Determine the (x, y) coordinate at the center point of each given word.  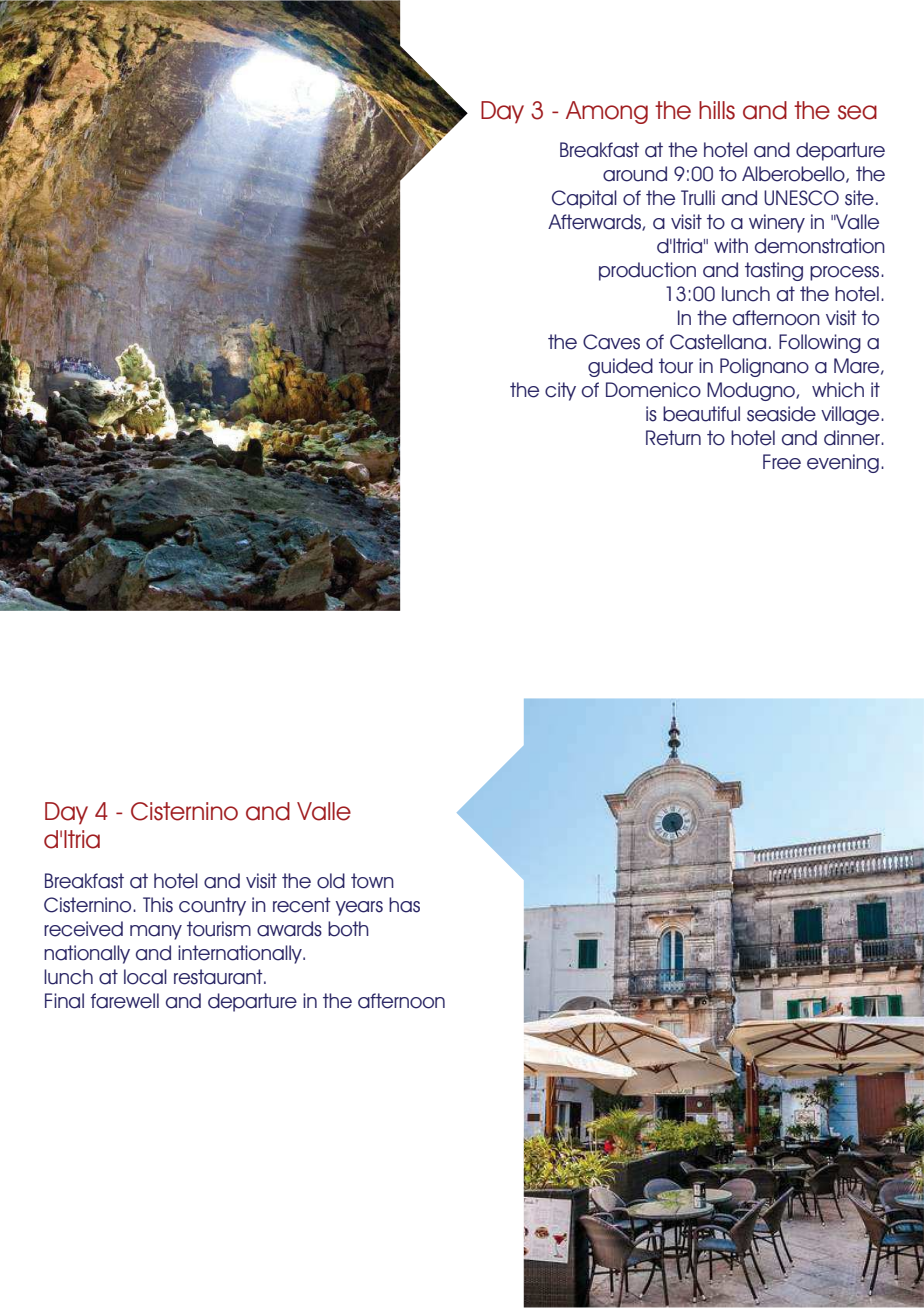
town (372, 881)
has (404, 905)
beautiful (701, 414)
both (348, 929)
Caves (611, 342)
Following (820, 343)
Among (607, 112)
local (145, 977)
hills (717, 110)
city (560, 391)
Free (782, 462)
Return (673, 438)
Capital (584, 199)
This (158, 905)
